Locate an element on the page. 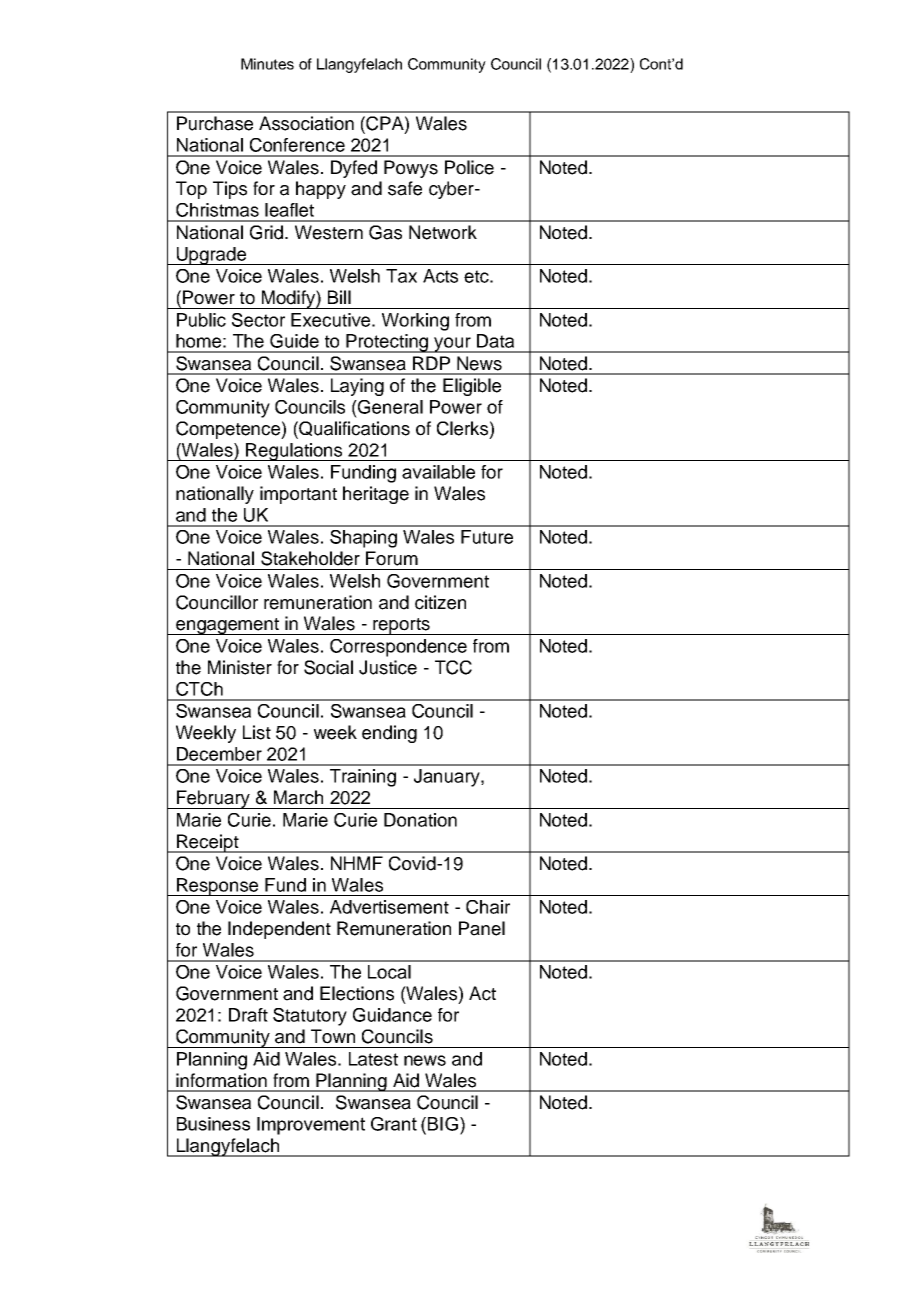 The image size is (924, 1308). Business is located at coordinates (213, 1124).
